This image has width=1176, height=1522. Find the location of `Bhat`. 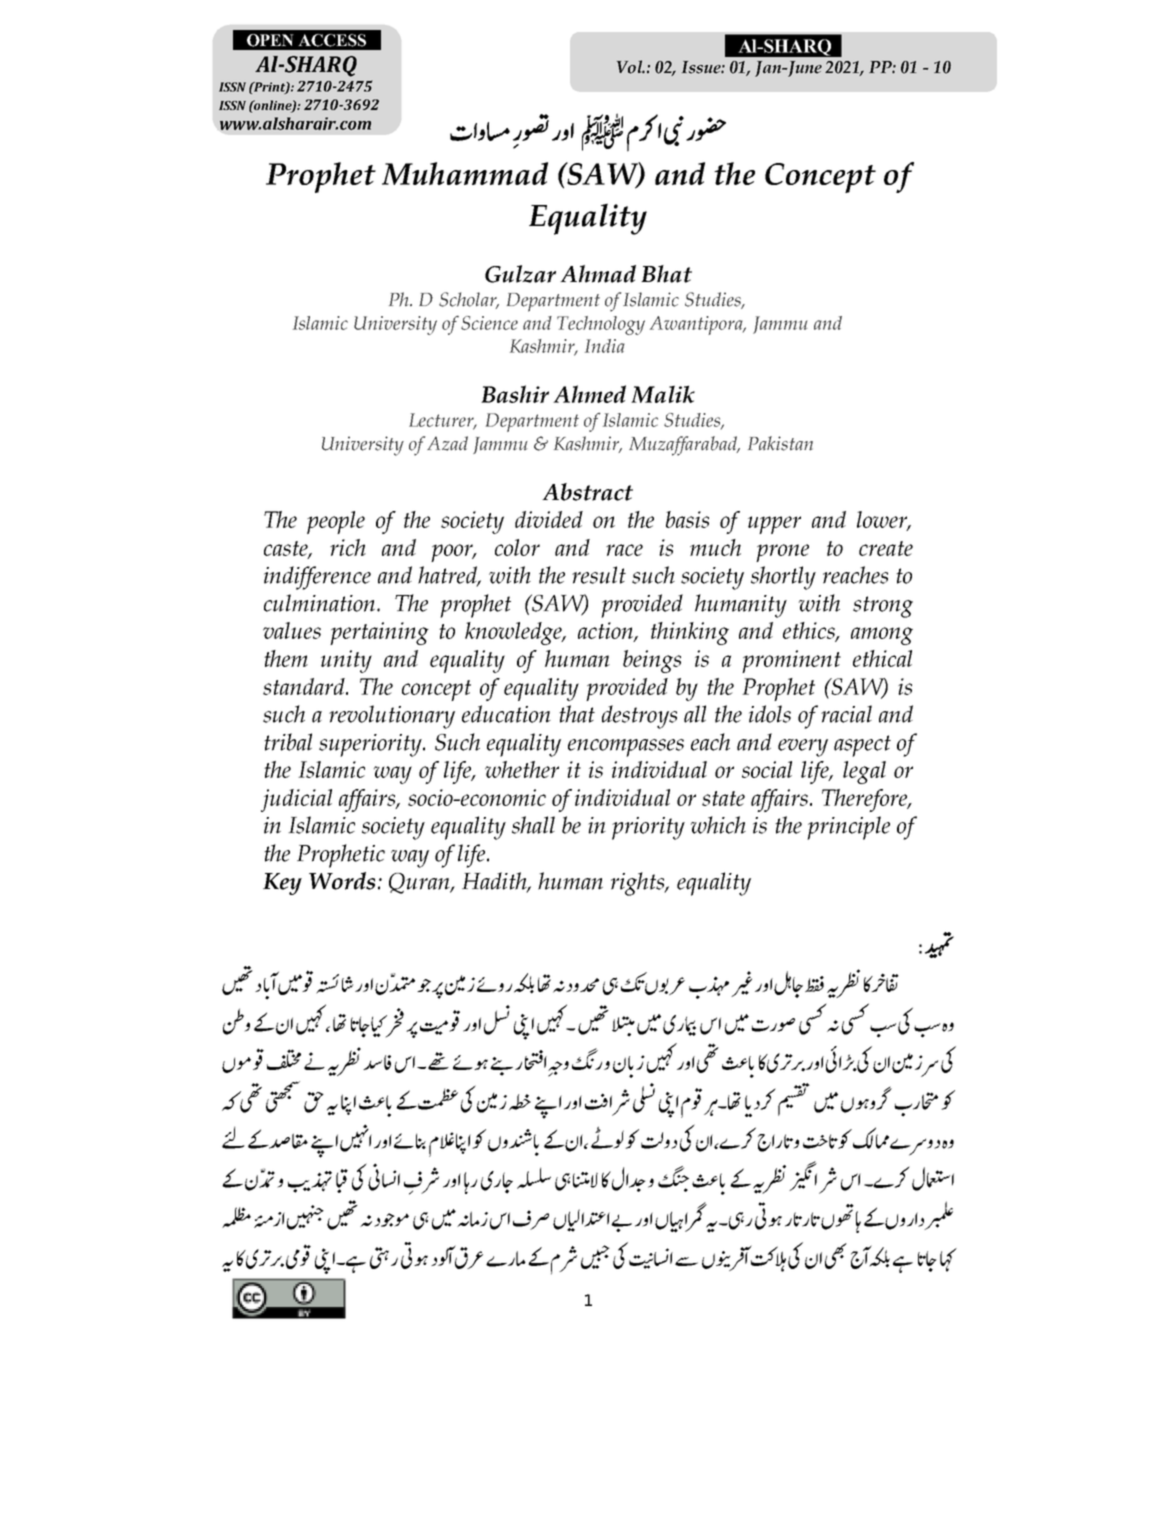

Bhat is located at coordinates (666, 274).
